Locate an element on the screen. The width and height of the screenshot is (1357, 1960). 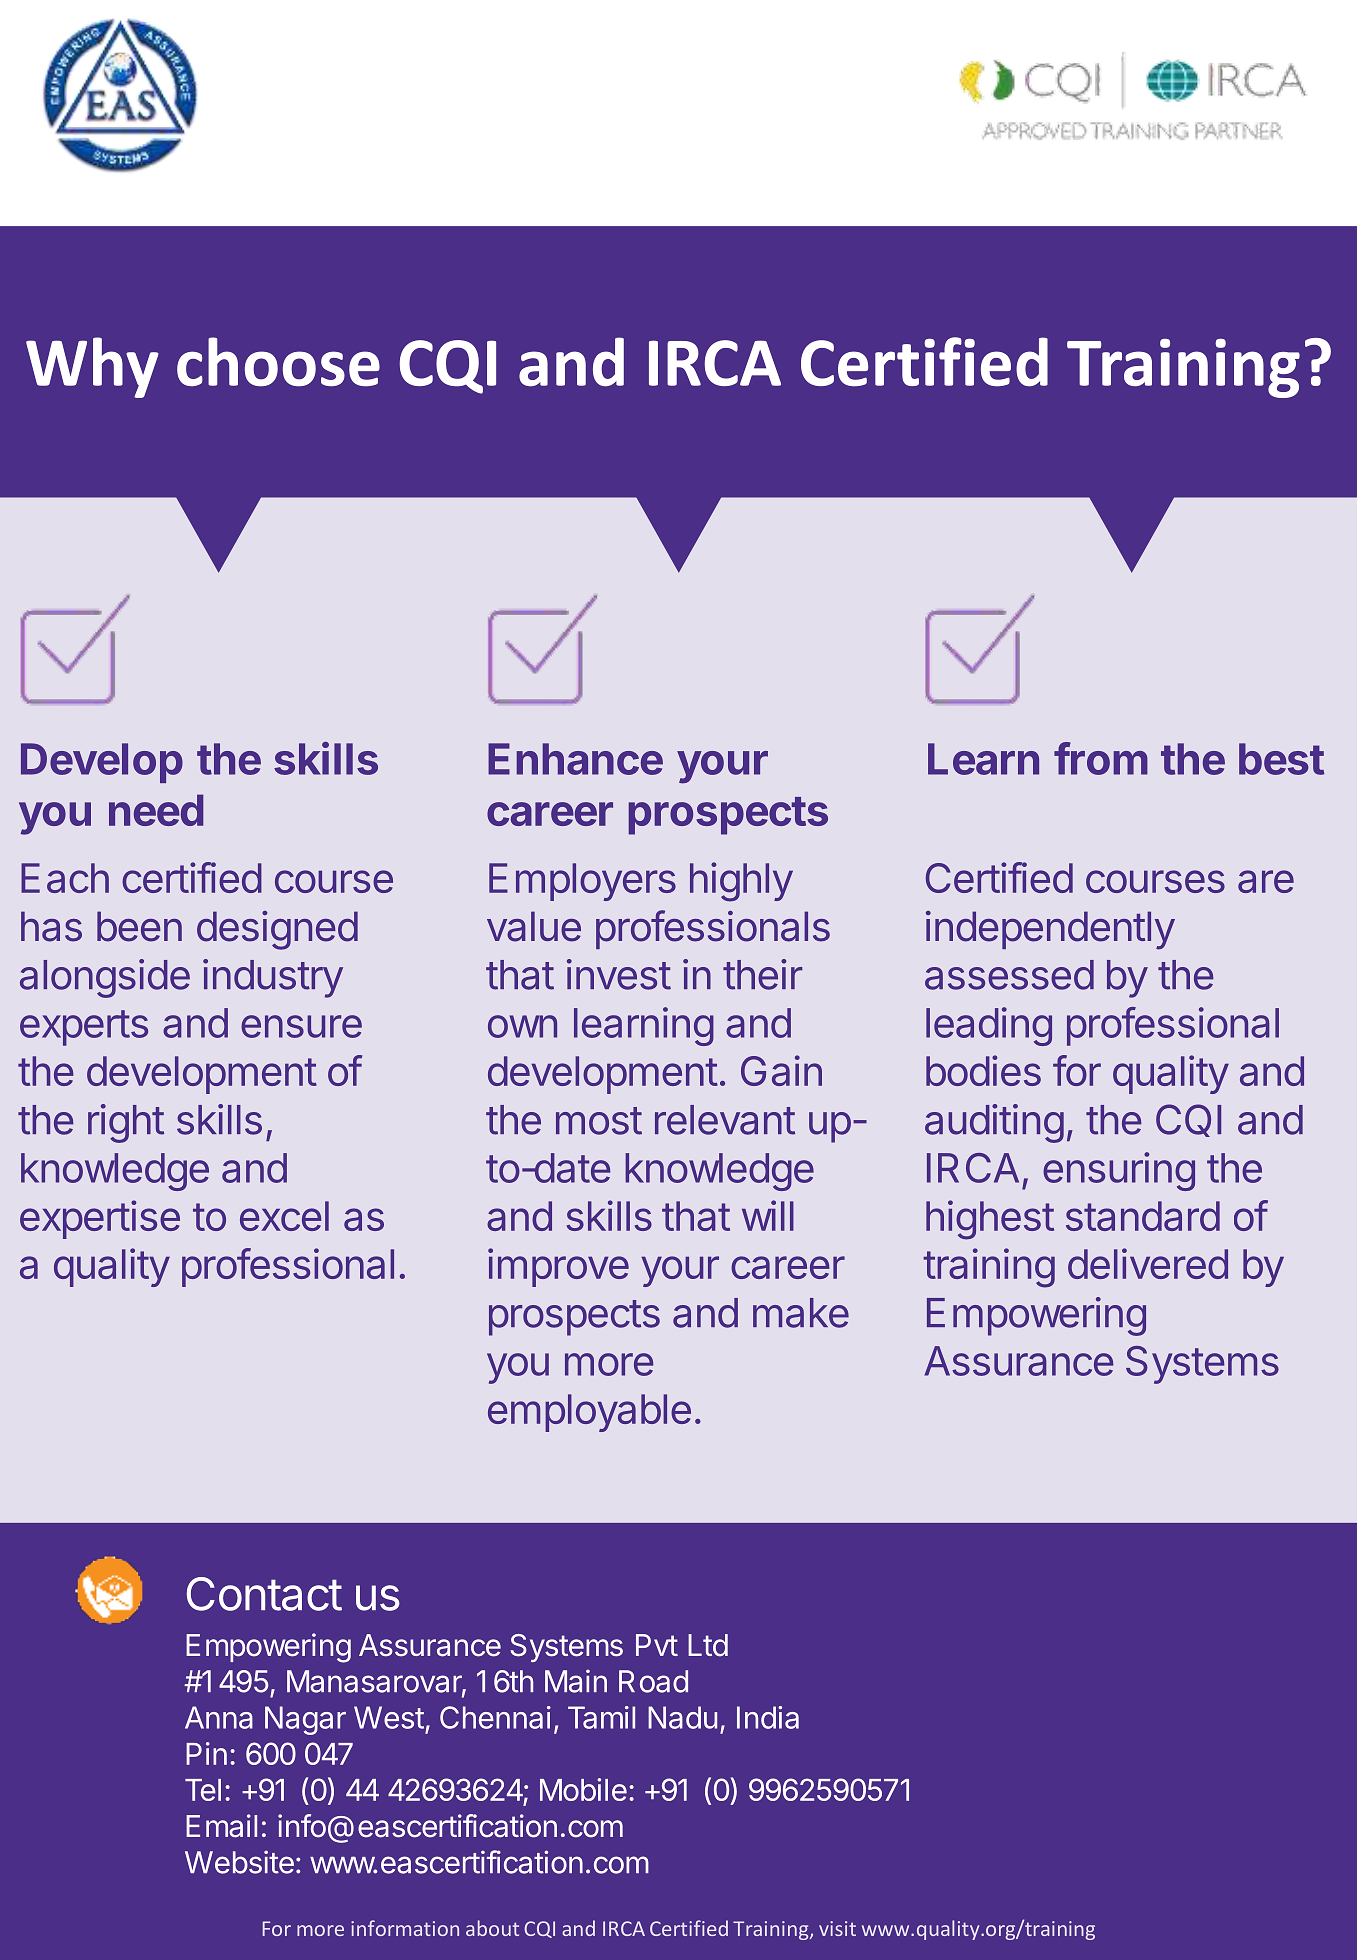
Mobile is located at coordinates (583, 1789).
